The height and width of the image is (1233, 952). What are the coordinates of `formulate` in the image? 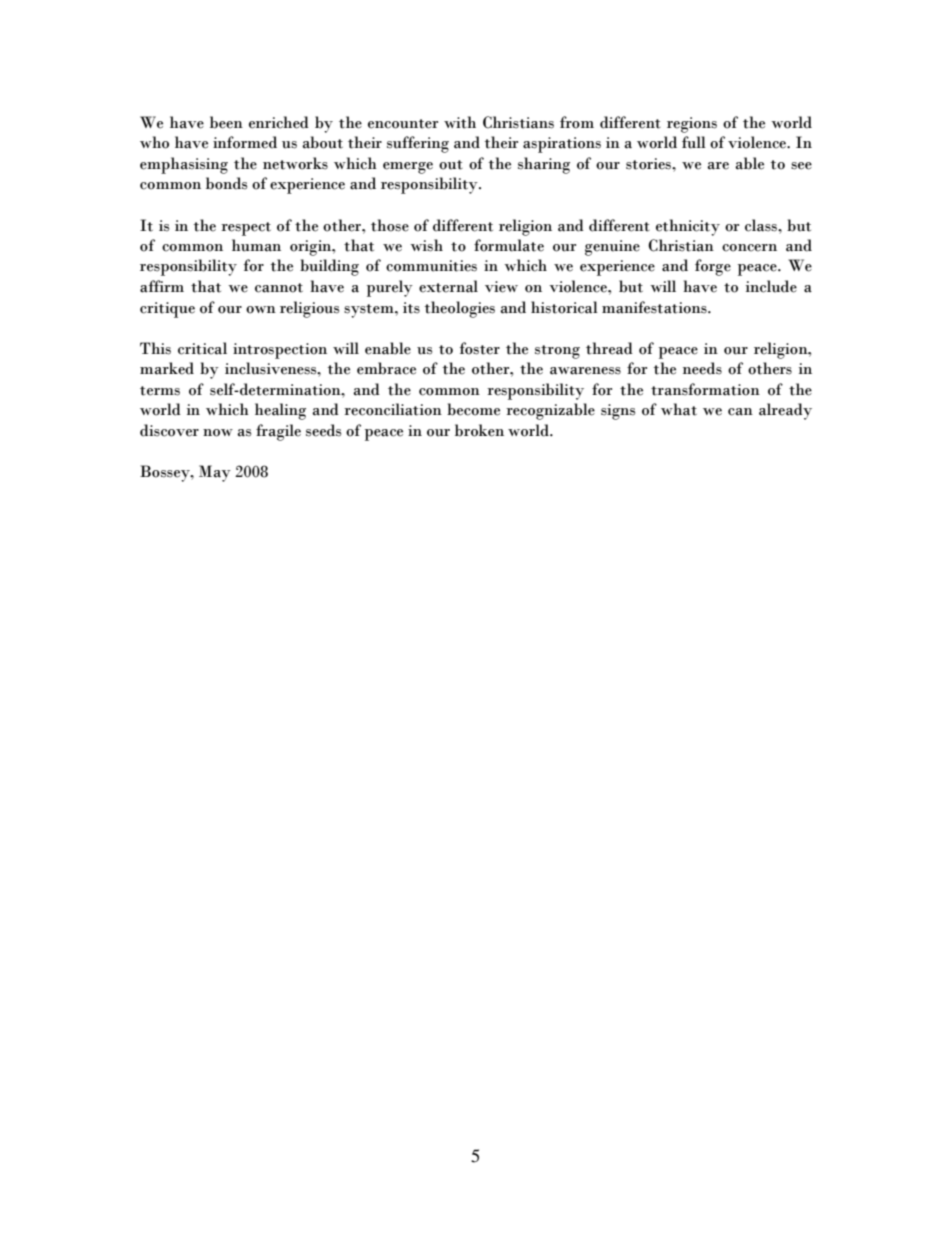 It's located at (509, 245).
